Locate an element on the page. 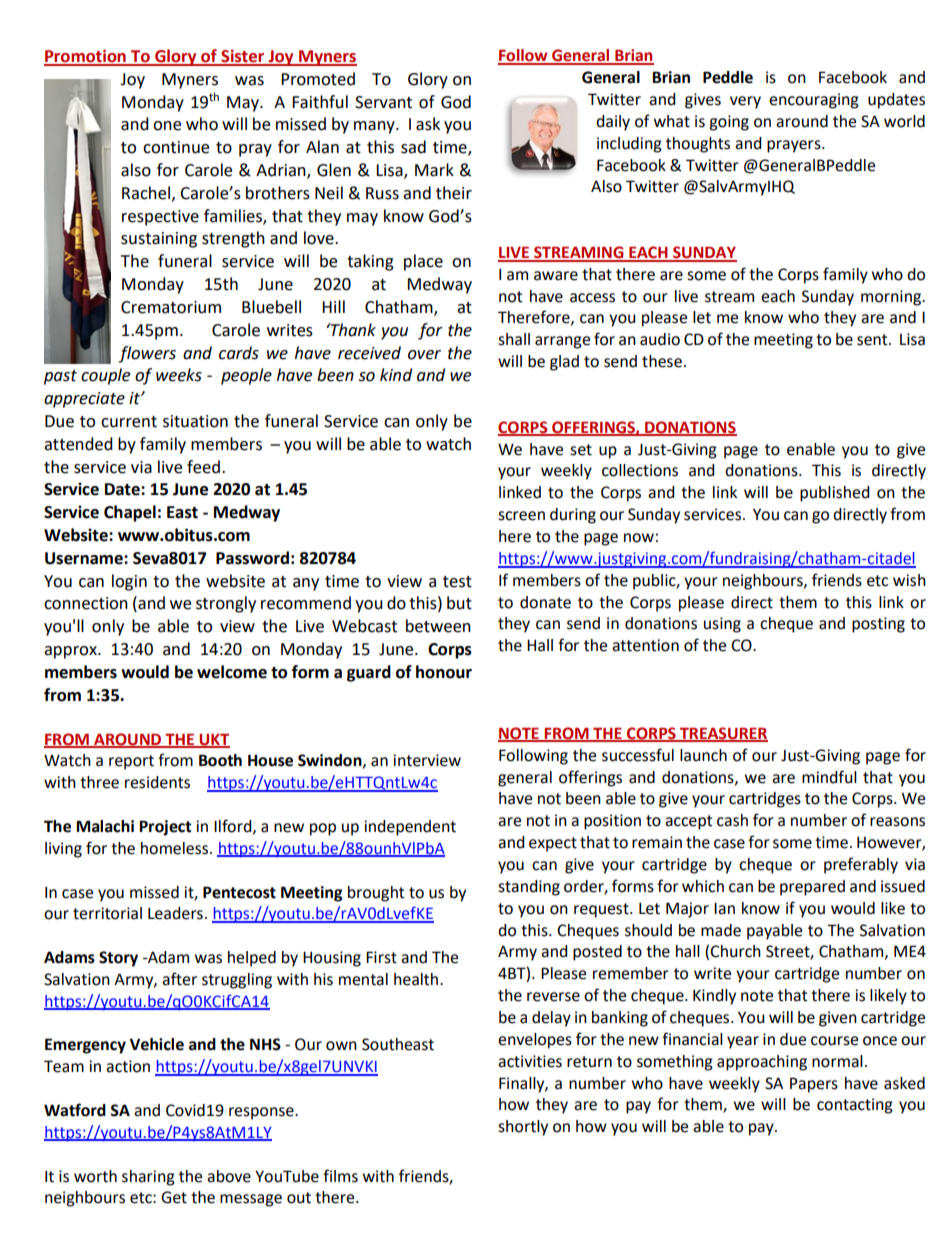  but is located at coordinates (459, 603).
